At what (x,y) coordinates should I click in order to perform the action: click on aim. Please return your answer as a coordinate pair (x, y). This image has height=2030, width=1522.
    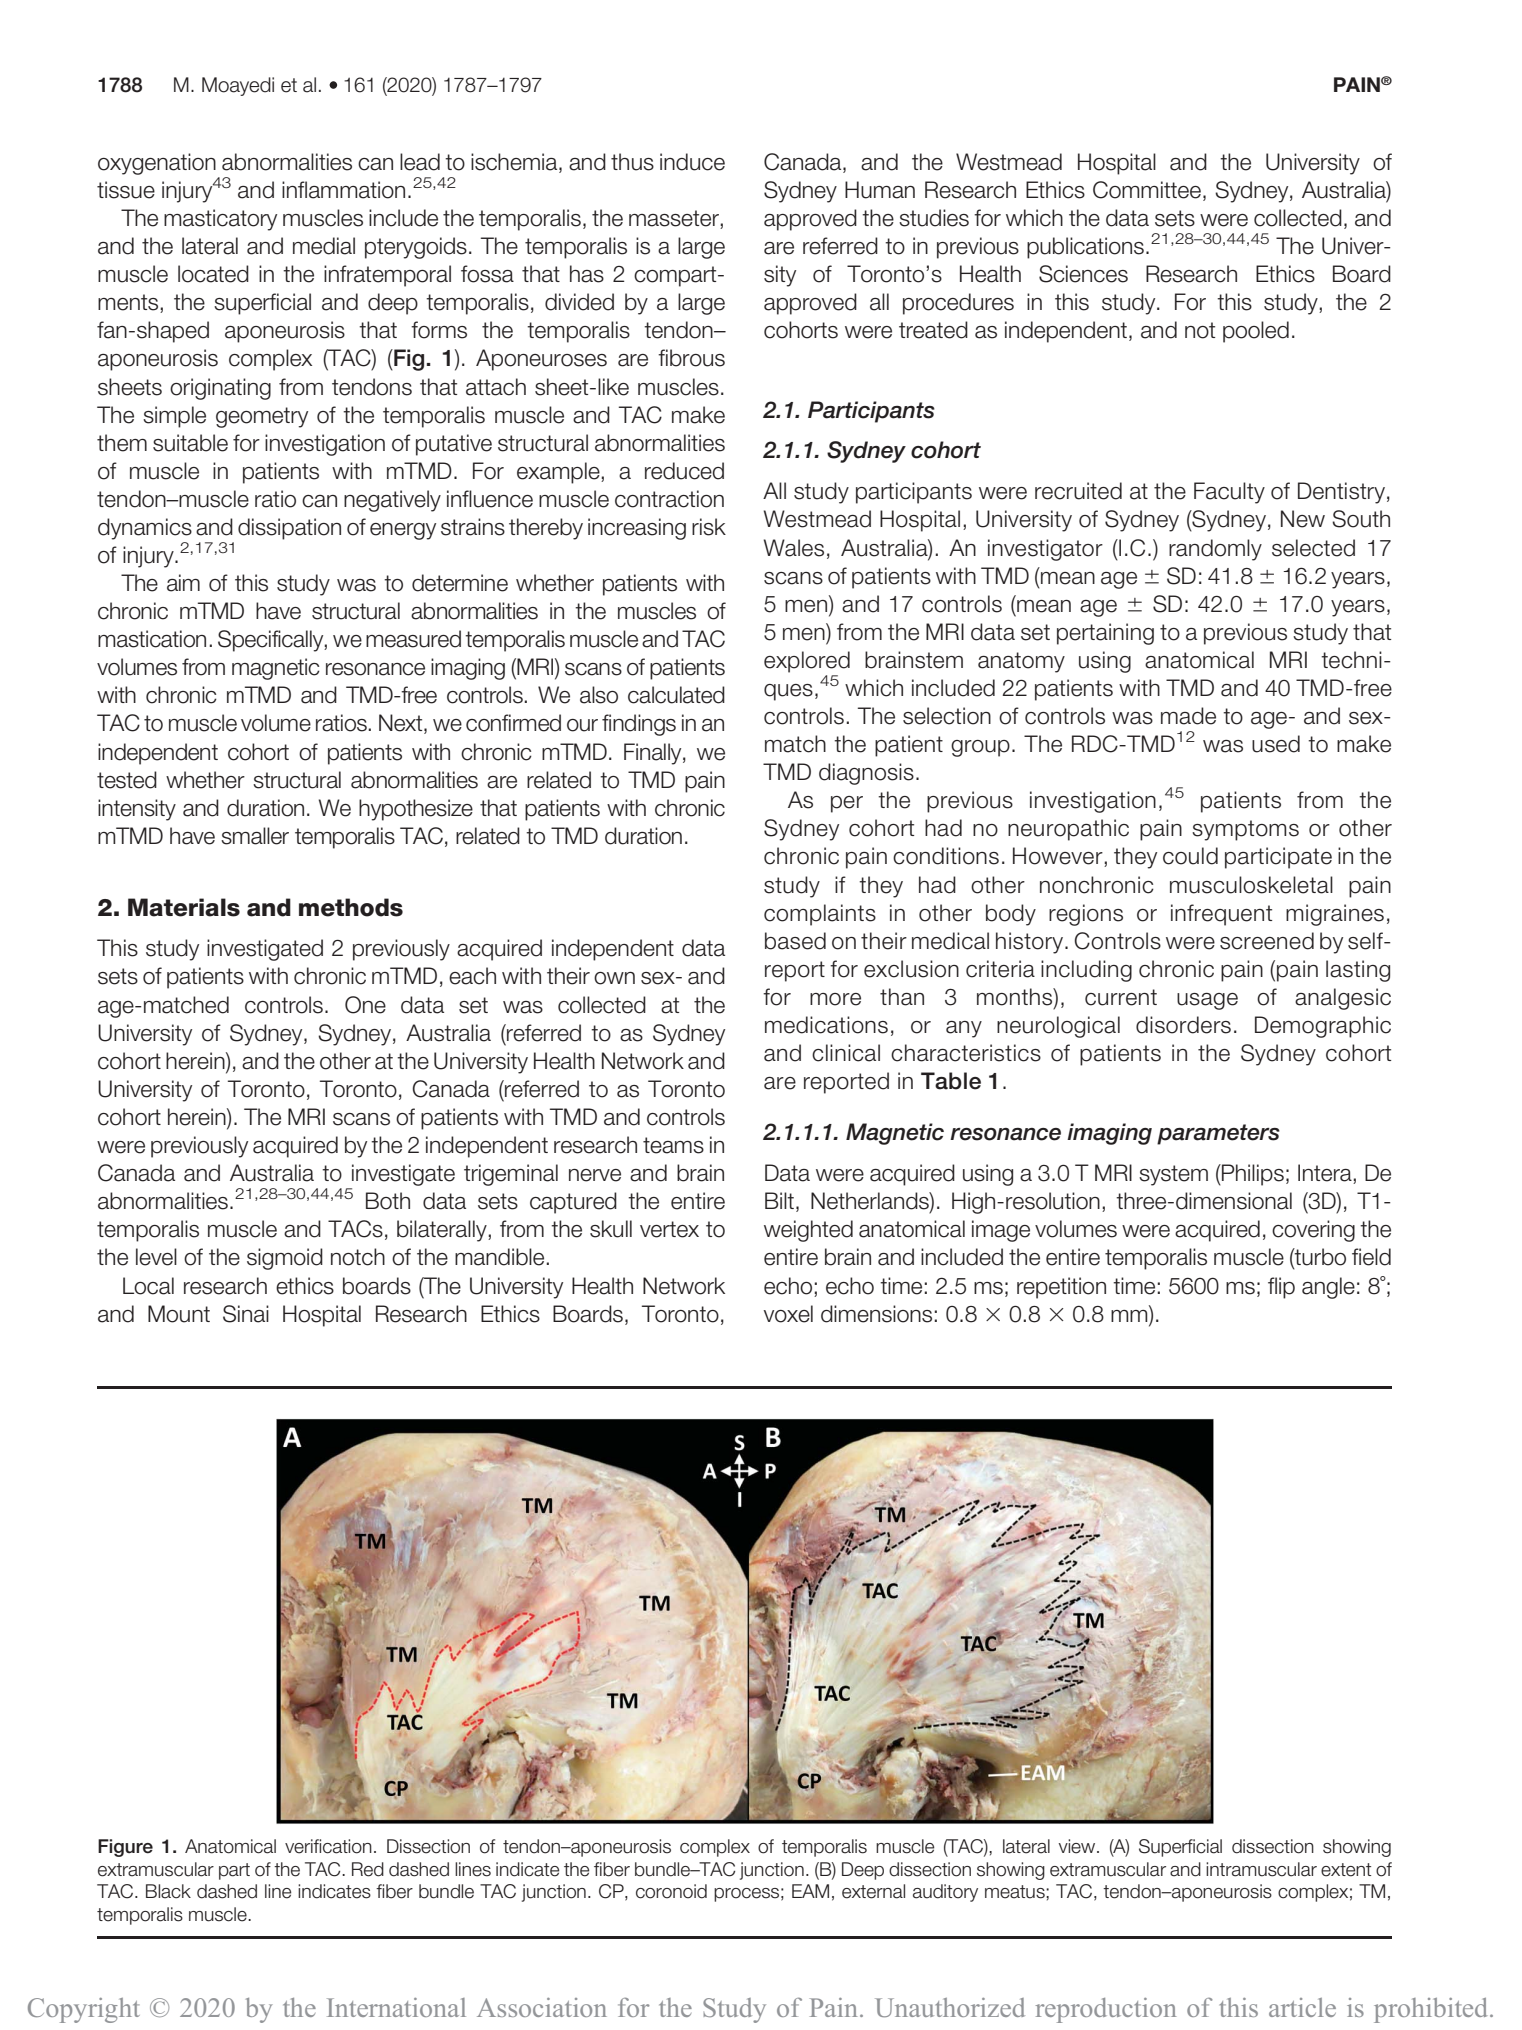
    Looking at the image, I should click on (183, 583).
